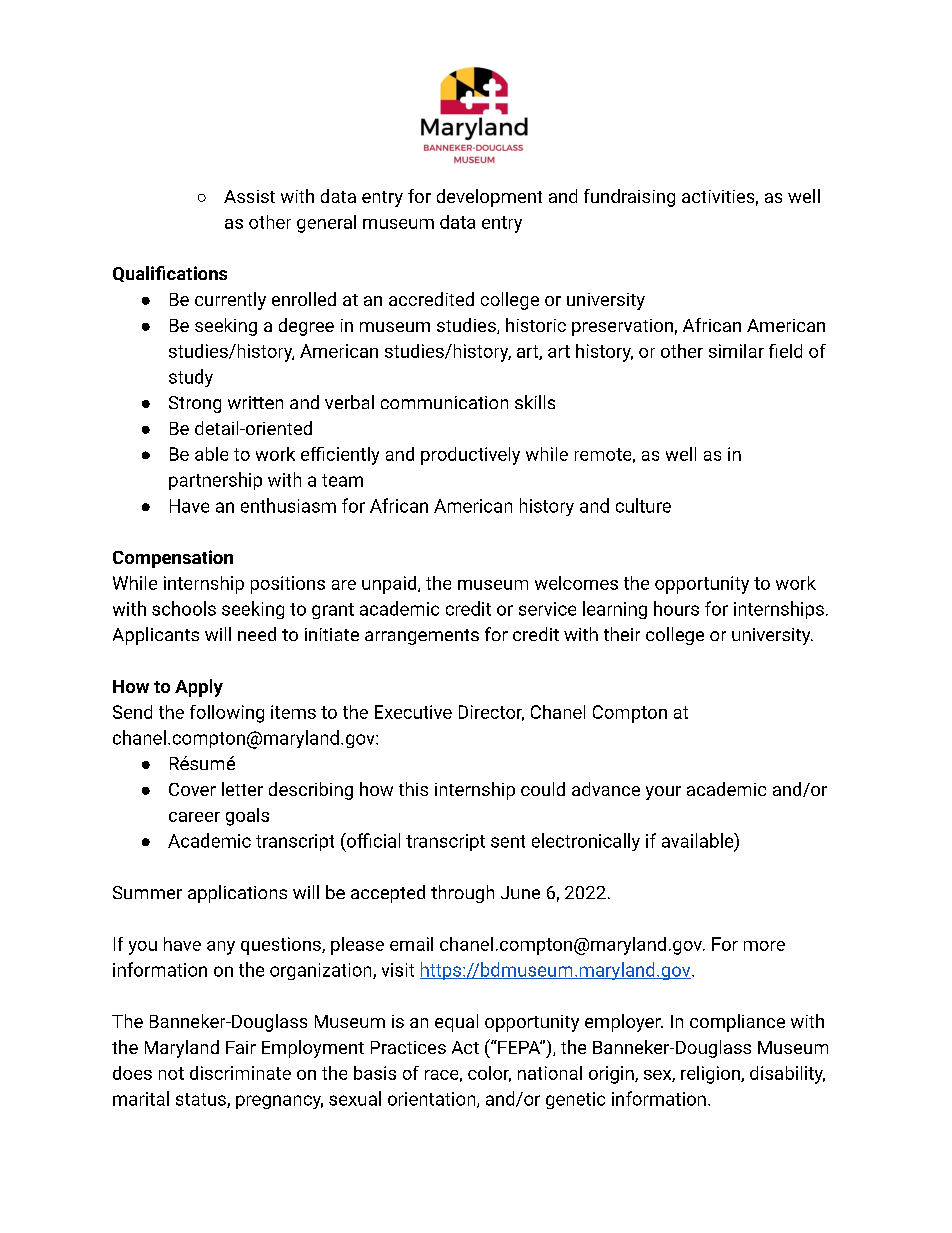 Image resolution: width=952 pixels, height=1233 pixels. What do you see at coordinates (257, 634) in the page?
I see `need` at bounding box center [257, 634].
